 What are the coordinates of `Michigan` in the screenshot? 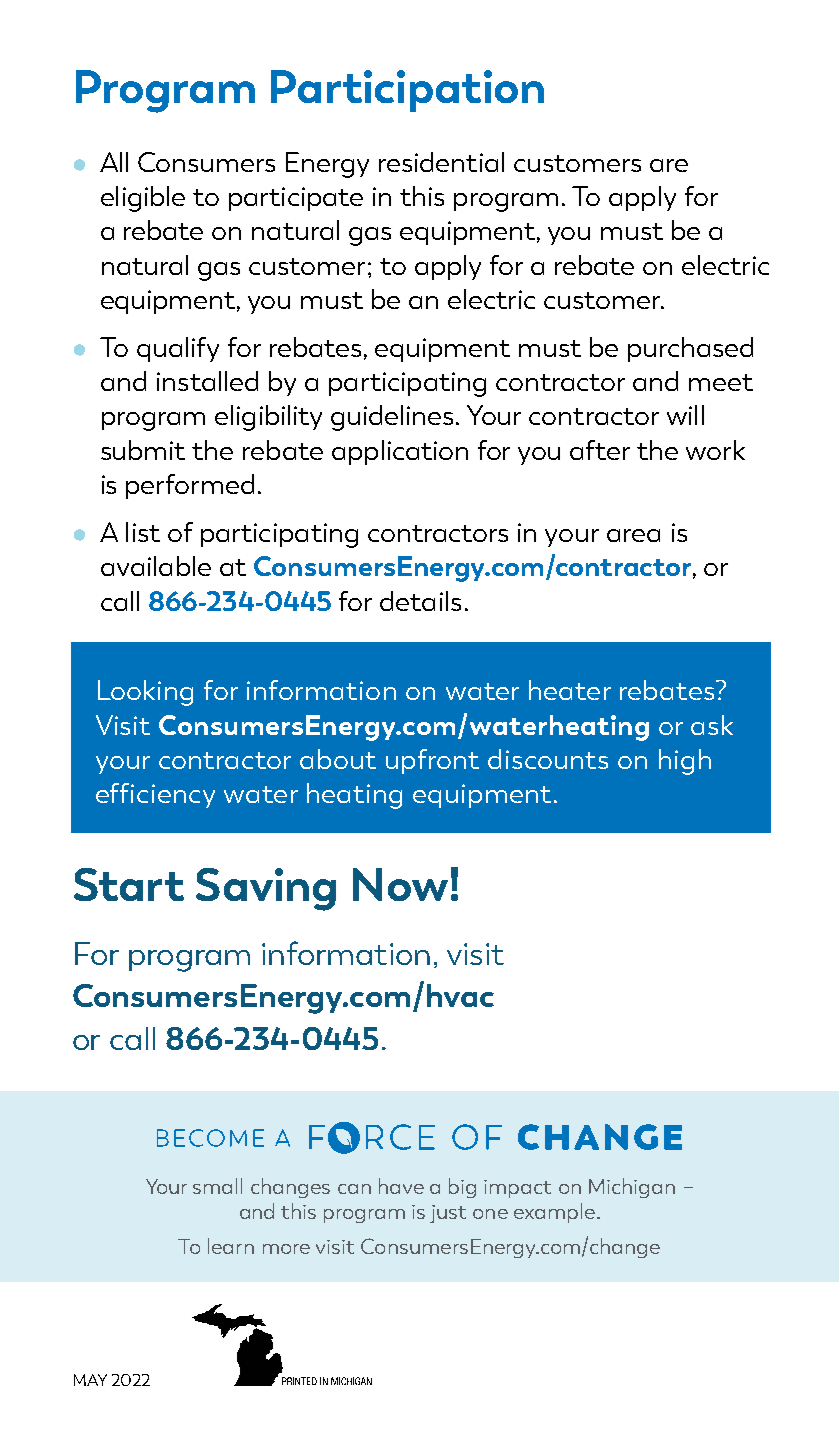 It's located at (632, 1188).
